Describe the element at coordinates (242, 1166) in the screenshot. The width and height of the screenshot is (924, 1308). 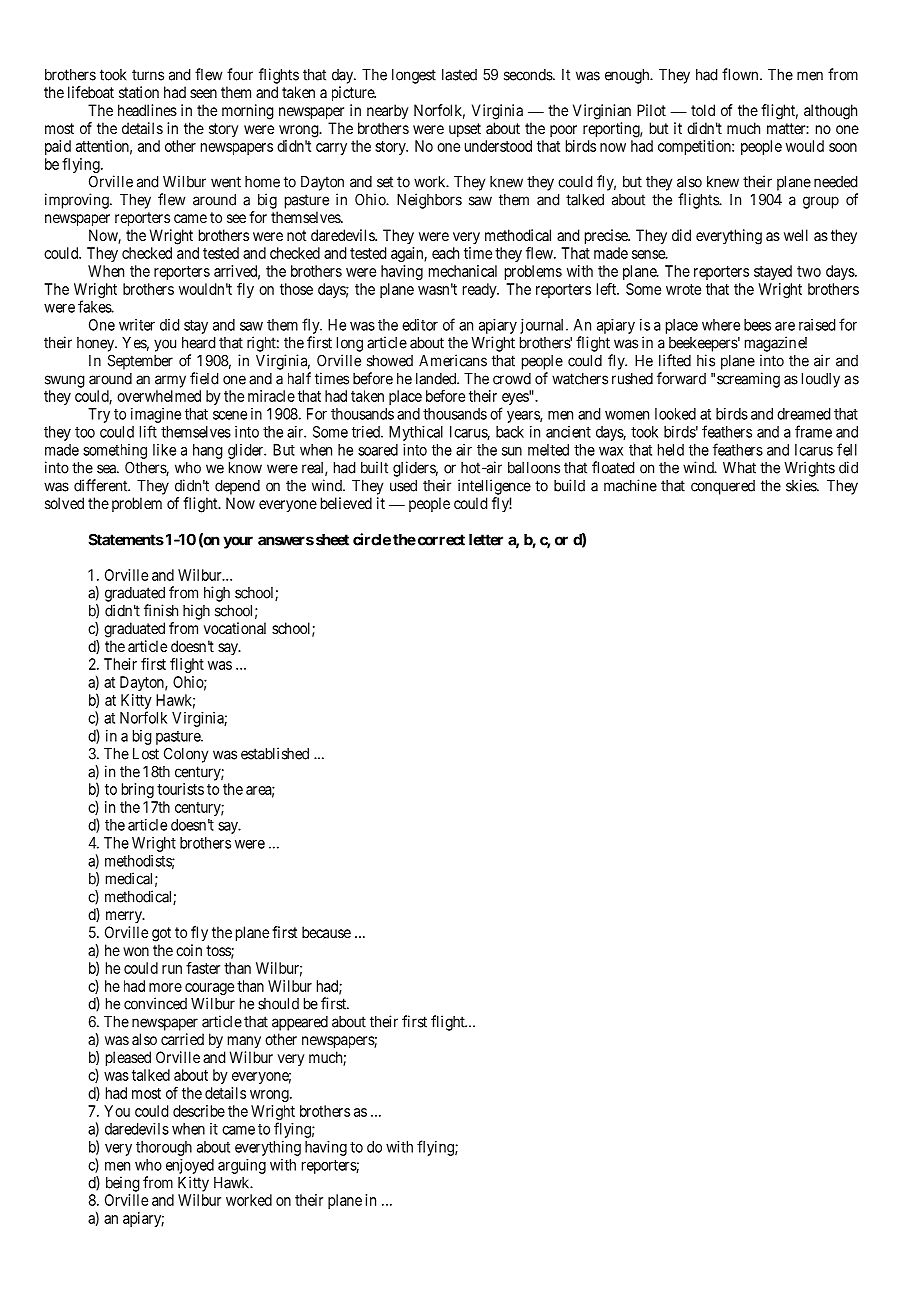
I see `arguing` at that location.
